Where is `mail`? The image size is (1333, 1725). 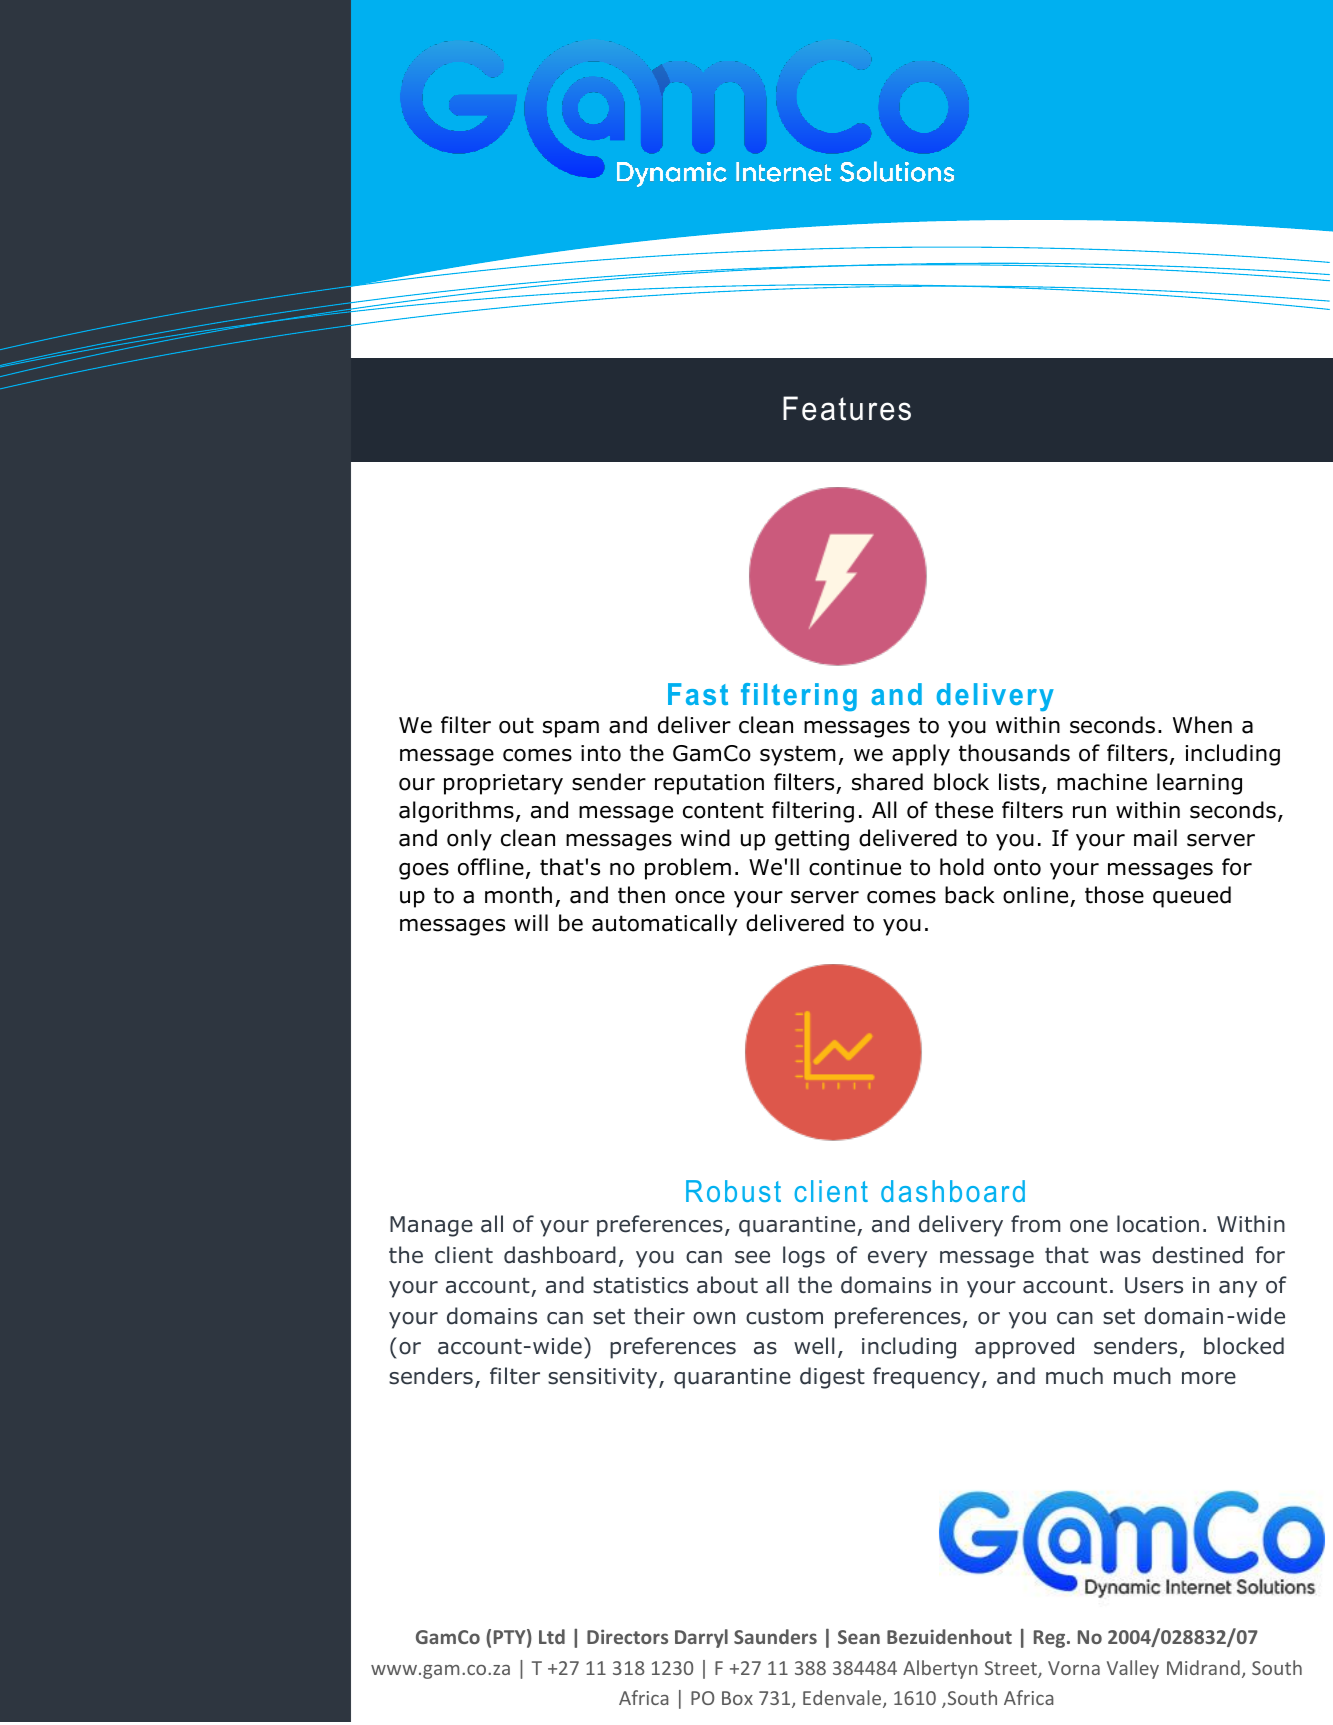 mail is located at coordinates (1155, 838).
